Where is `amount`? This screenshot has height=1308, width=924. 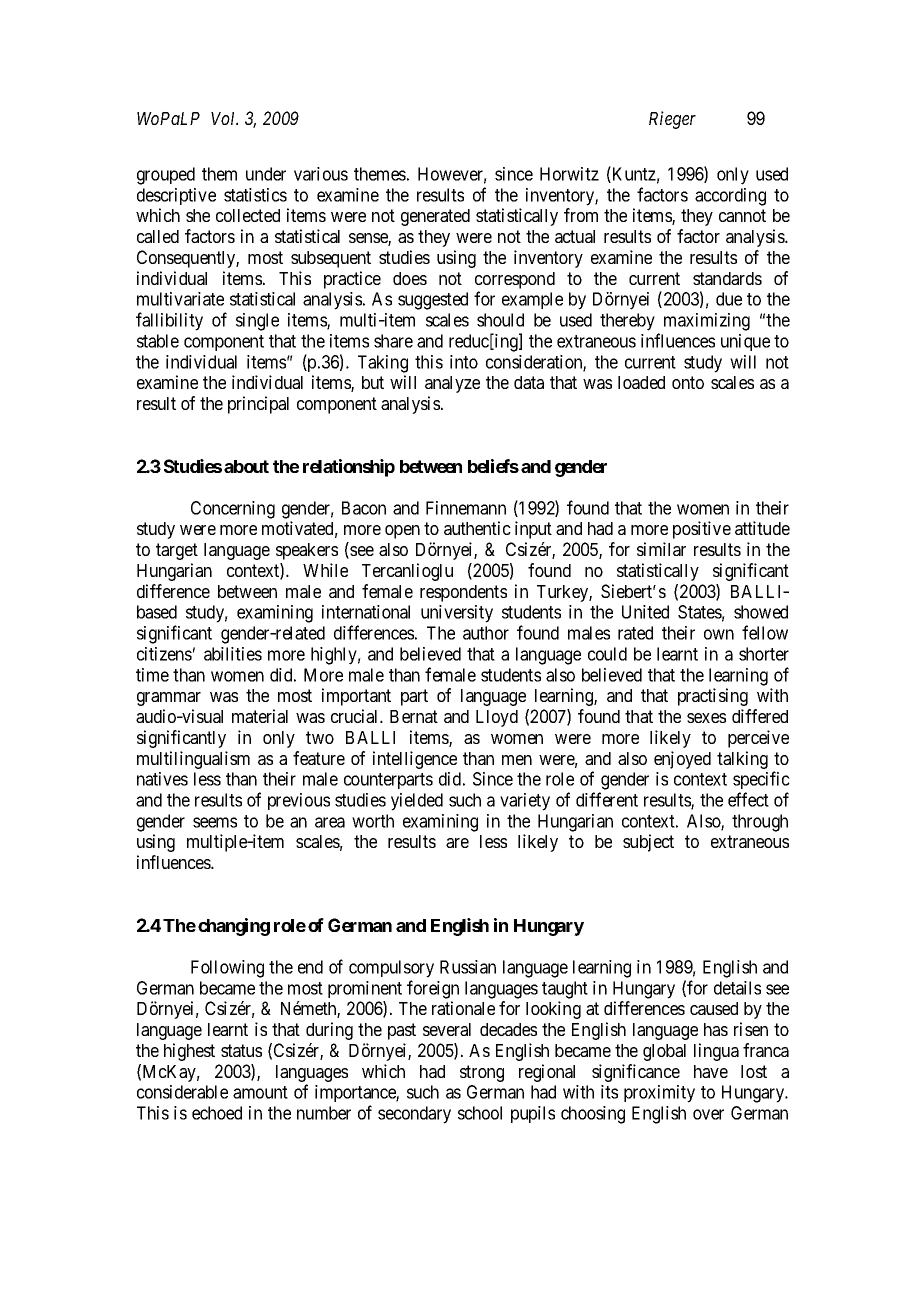 amount is located at coordinates (260, 1092).
